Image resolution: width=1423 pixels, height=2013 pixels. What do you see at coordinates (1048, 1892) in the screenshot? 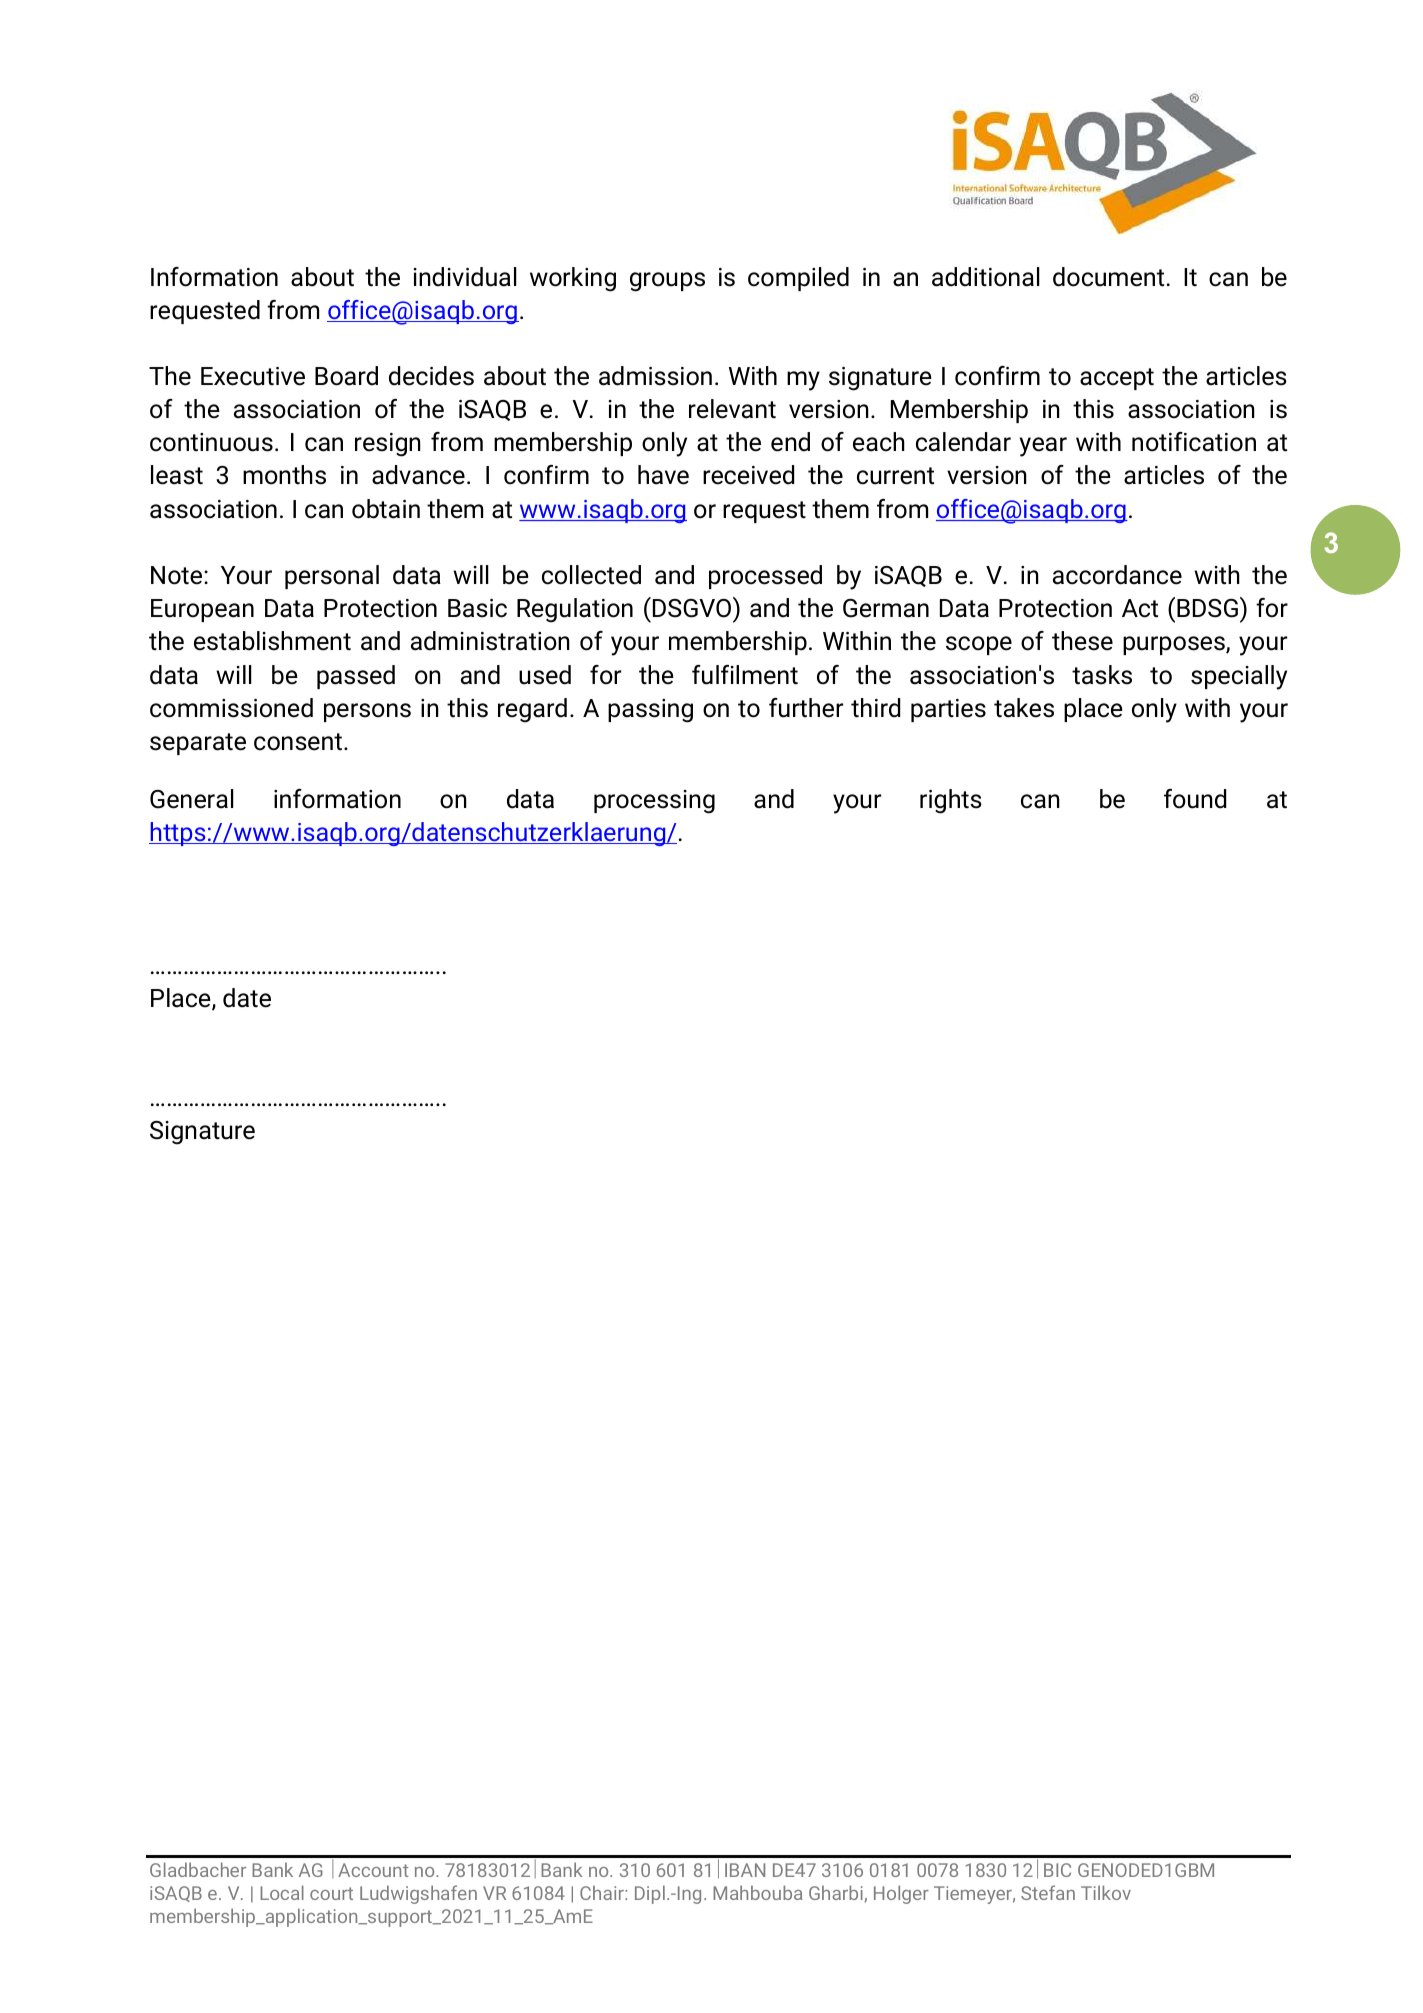
I see `Stefan` at bounding box center [1048, 1892].
